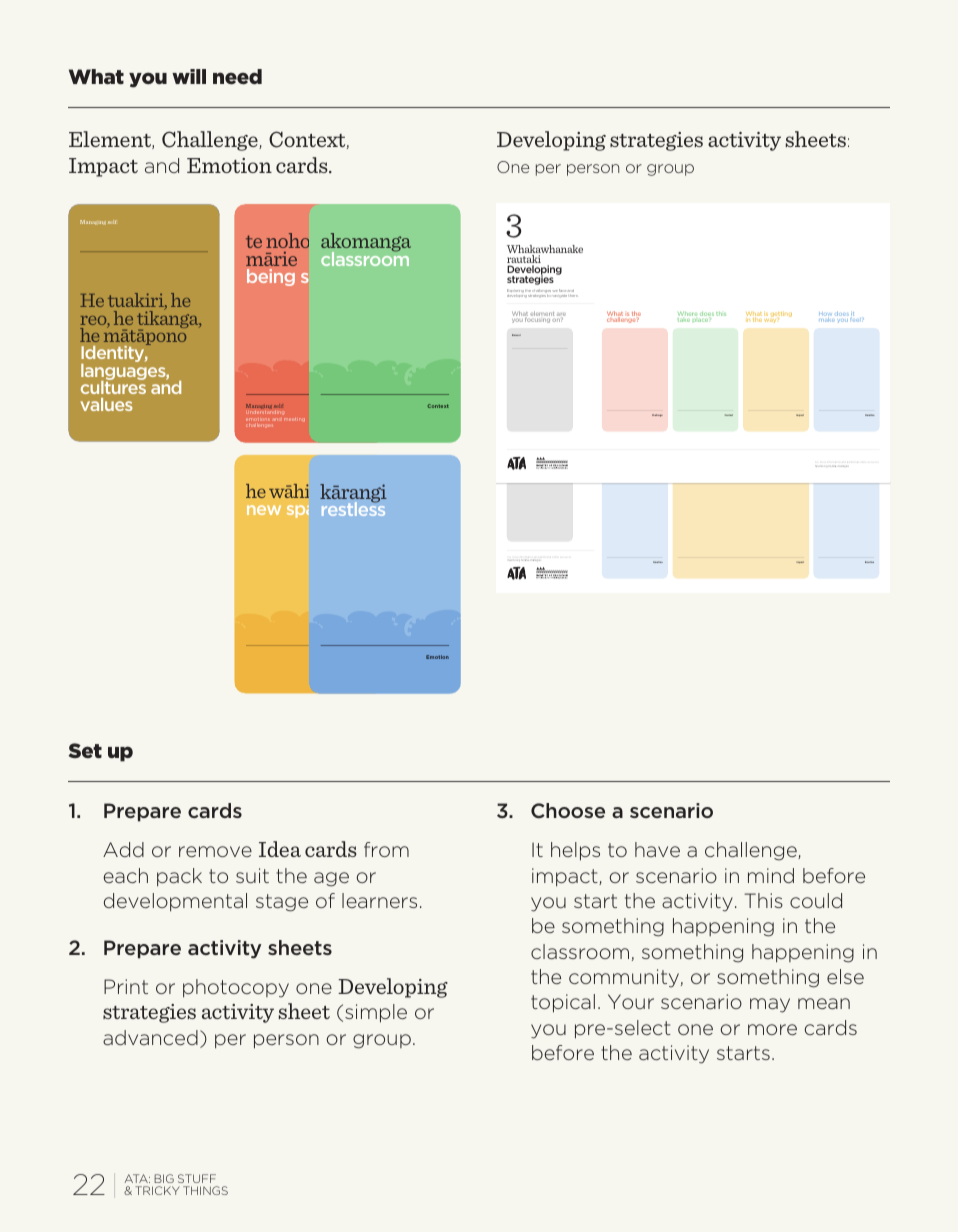 The width and height of the screenshot is (958, 1232). Describe the element at coordinates (294, 419) in the screenshot. I see `meeting` at that location.
